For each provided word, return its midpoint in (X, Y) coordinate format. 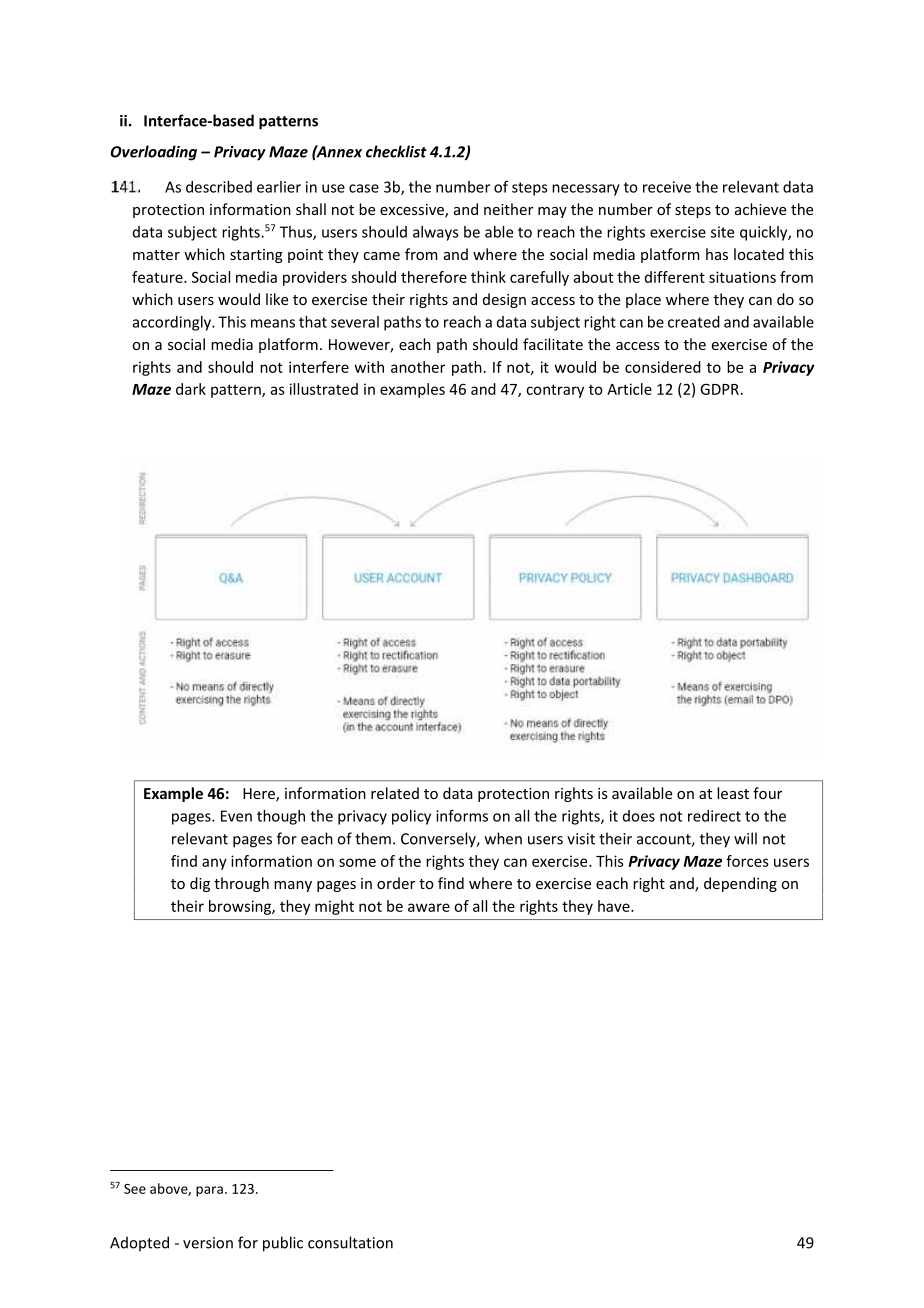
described (219, 187)
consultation (350, 1242)
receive (667, 187)
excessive (413, 211)
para (209, 1191)
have (615, 906)
